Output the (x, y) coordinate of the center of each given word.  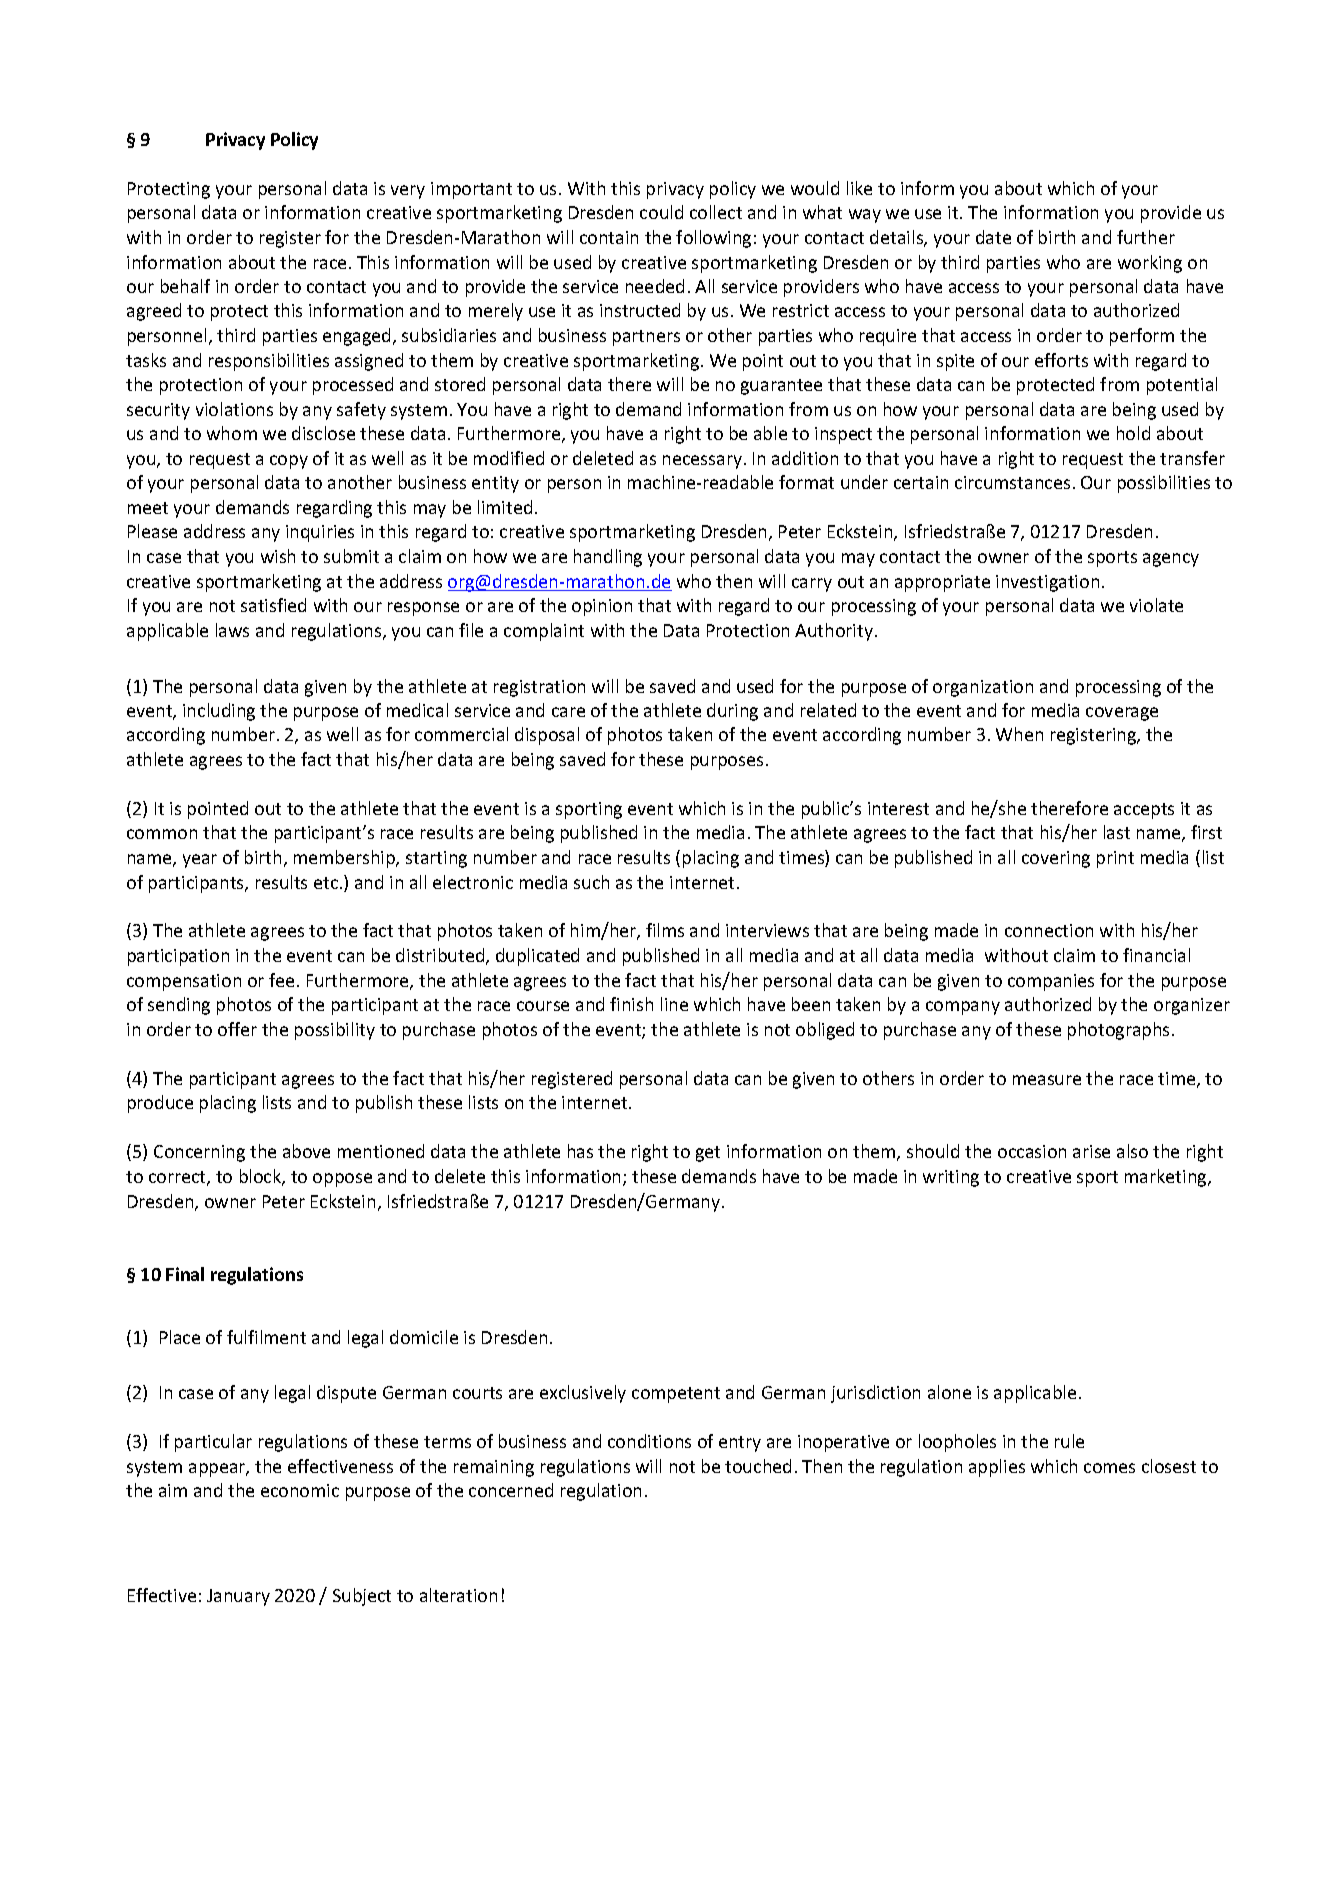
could (661, 212)
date (993, 237)
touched (758, 1466)
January (238, 1597)
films (665, 930)
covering (1056, 859)
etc (327, 883)
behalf (185, 286)
